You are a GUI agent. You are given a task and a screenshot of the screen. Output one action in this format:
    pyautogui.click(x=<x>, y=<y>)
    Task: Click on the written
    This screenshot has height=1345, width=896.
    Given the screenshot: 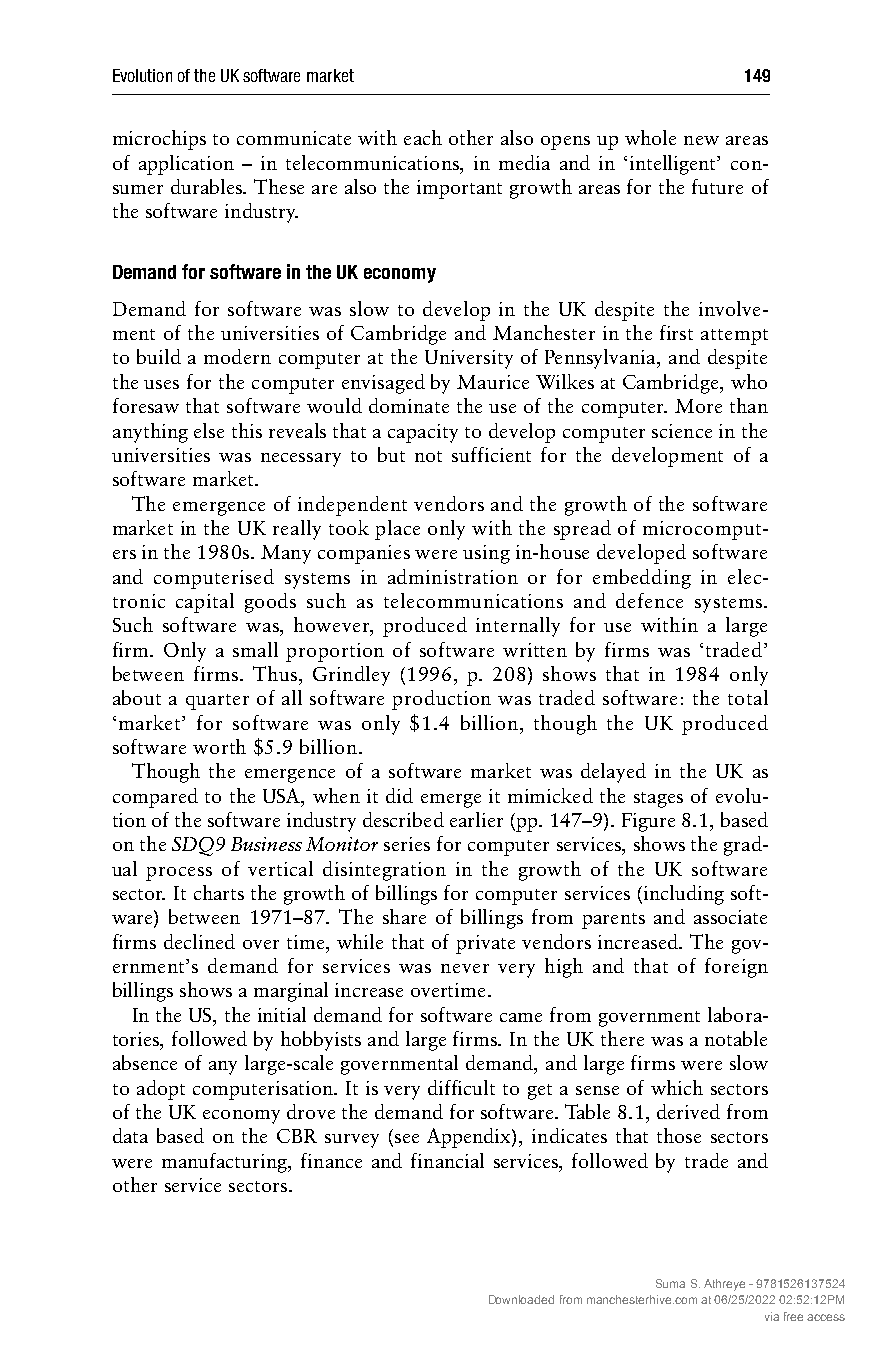 What is the action you would take?
    pyautogui.click(x=535, y=650)
